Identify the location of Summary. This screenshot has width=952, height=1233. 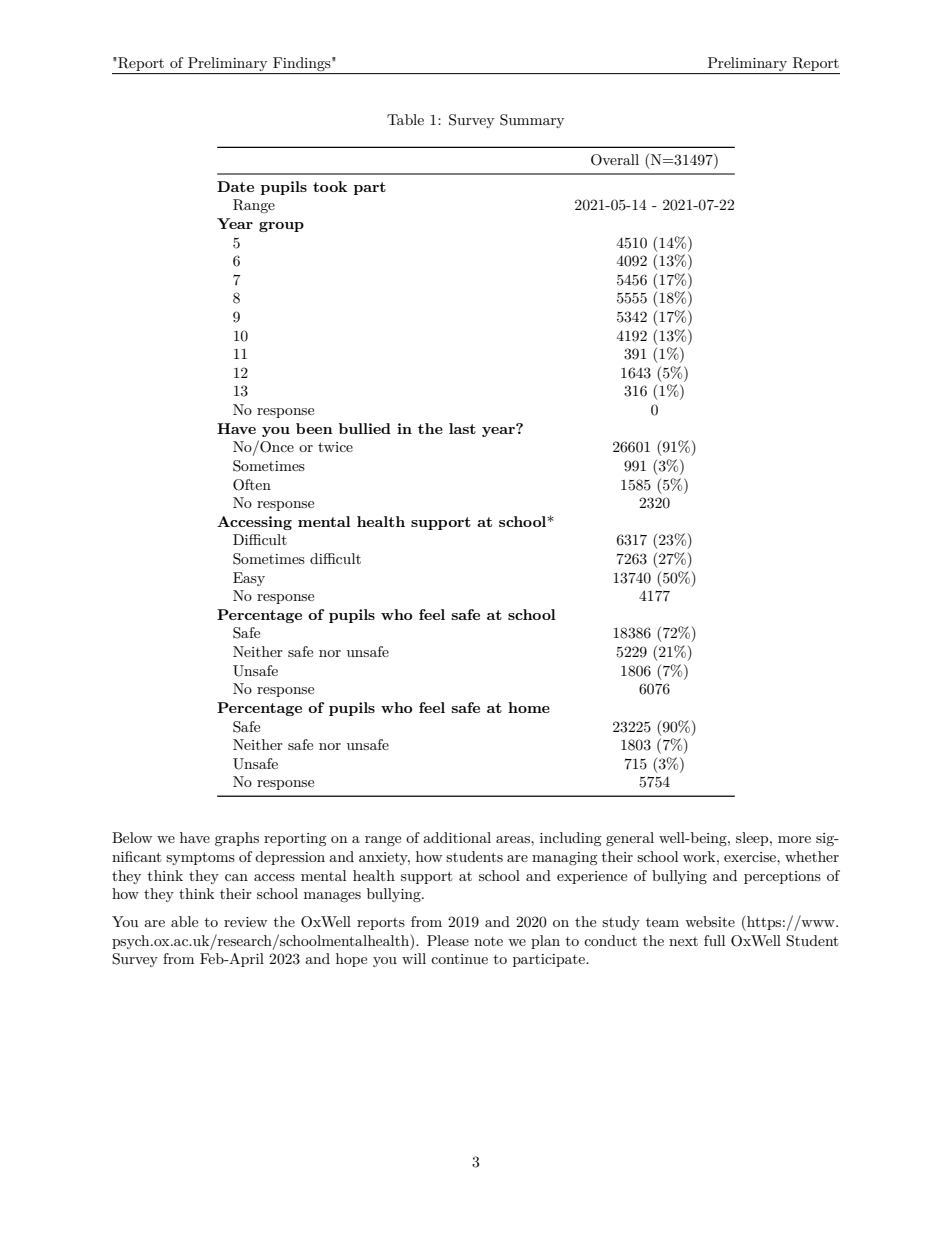
(532, 121).
